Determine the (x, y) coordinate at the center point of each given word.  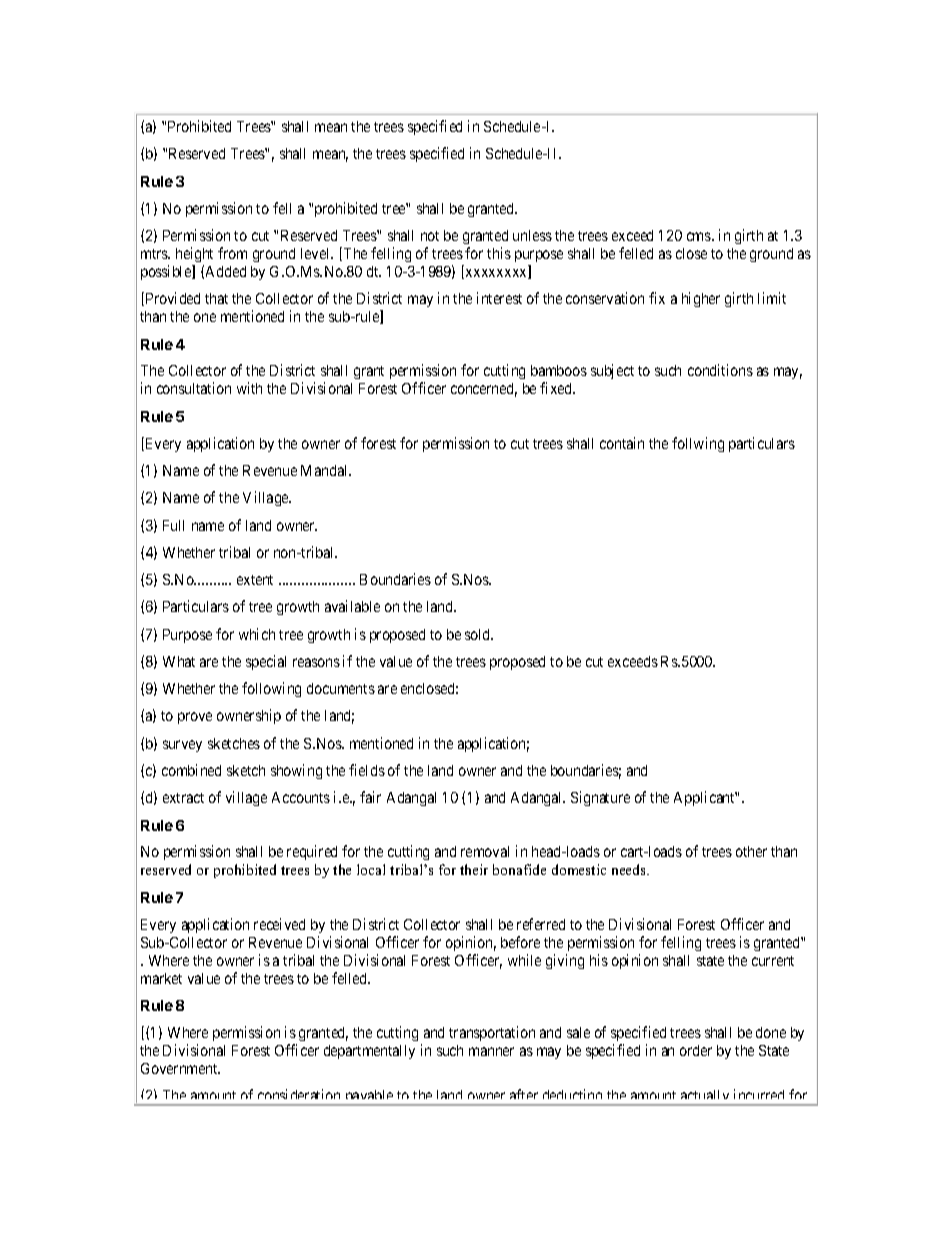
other (751, 851)
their (474, 869)
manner (491, 1051)
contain (622, 443)
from (232, 253)
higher (701, 299)
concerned (484, 390)
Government (180, 1068)
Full (173, 525)
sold (479, 634)
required (312, 852)
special (266, 662)
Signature (600, 798)
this (499, 253)
